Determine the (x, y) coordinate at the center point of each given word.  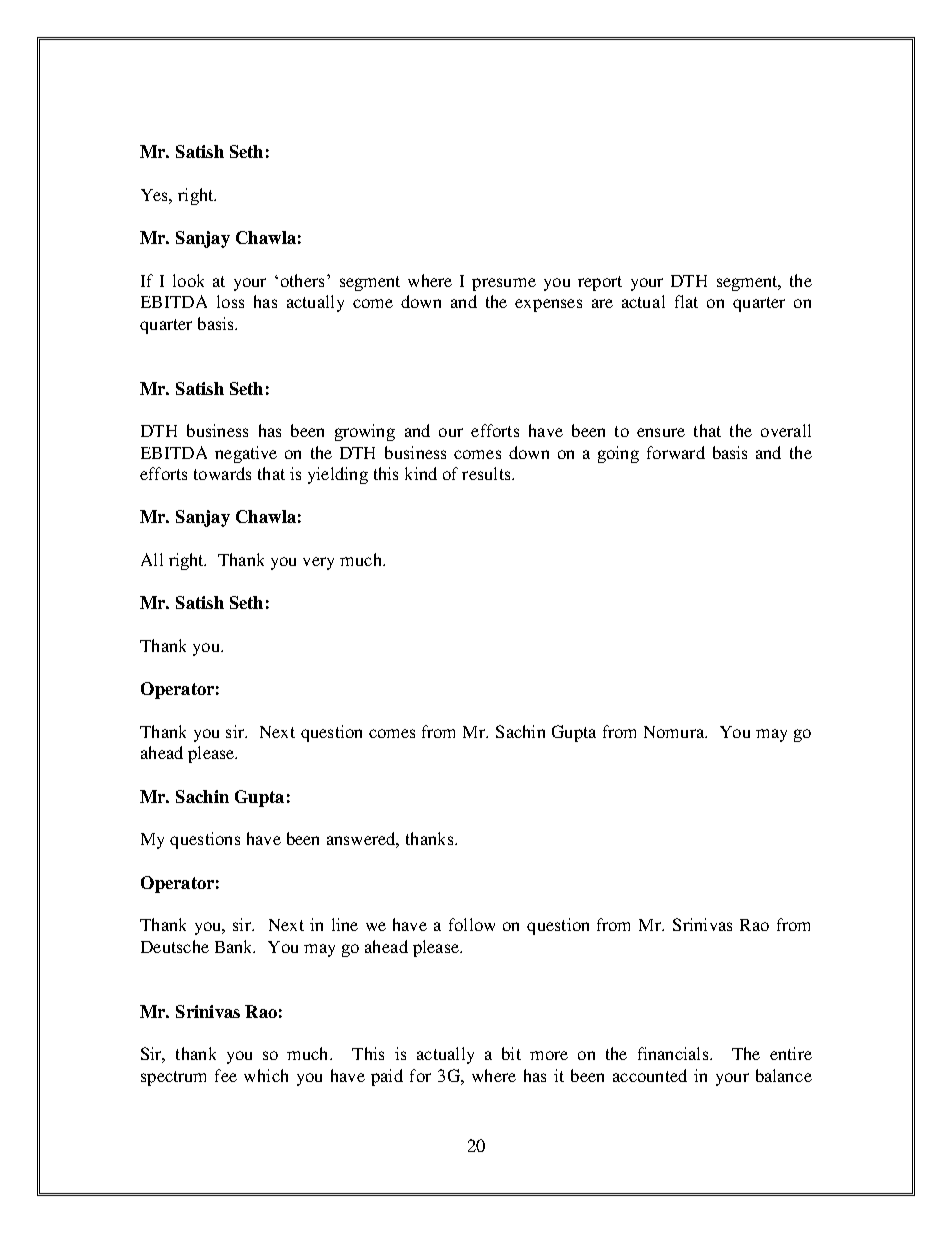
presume (504, 284)
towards (222, 473)
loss (230, 301)
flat (686, 301)
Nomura (675, 732)
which (266, 1075)
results (487, 473)
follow (472, 924)
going (618, 454)
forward (676, 452)
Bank (235, 946)
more (549, 1055)
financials (674, 1053)
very (318, 563)
